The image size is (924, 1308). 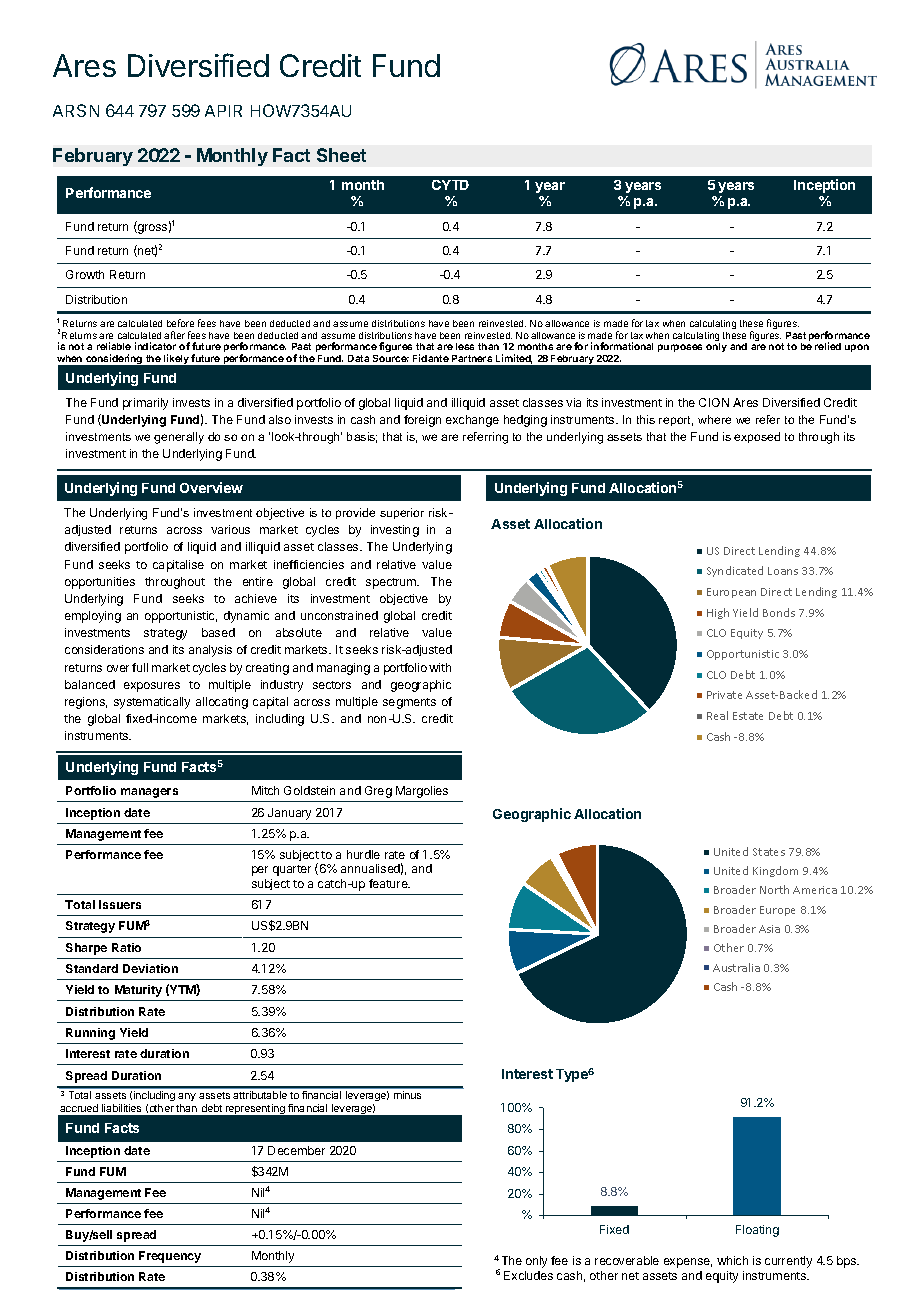 I want to click on North, so click(x=774, y=889).
